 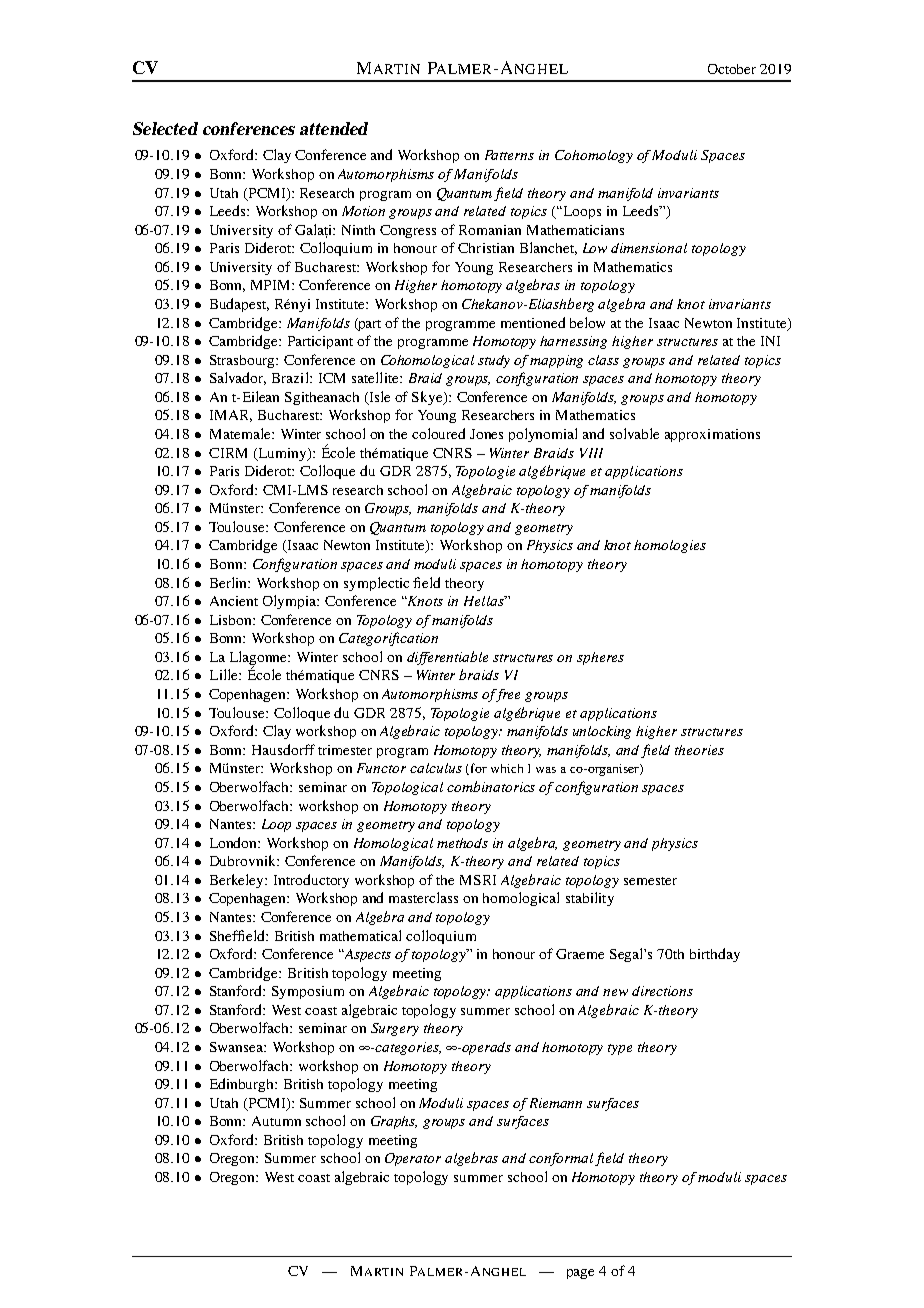 What do you see at coordinates (712, 435) in the image?
I see `approximations` at bounding box center [712, 435].
